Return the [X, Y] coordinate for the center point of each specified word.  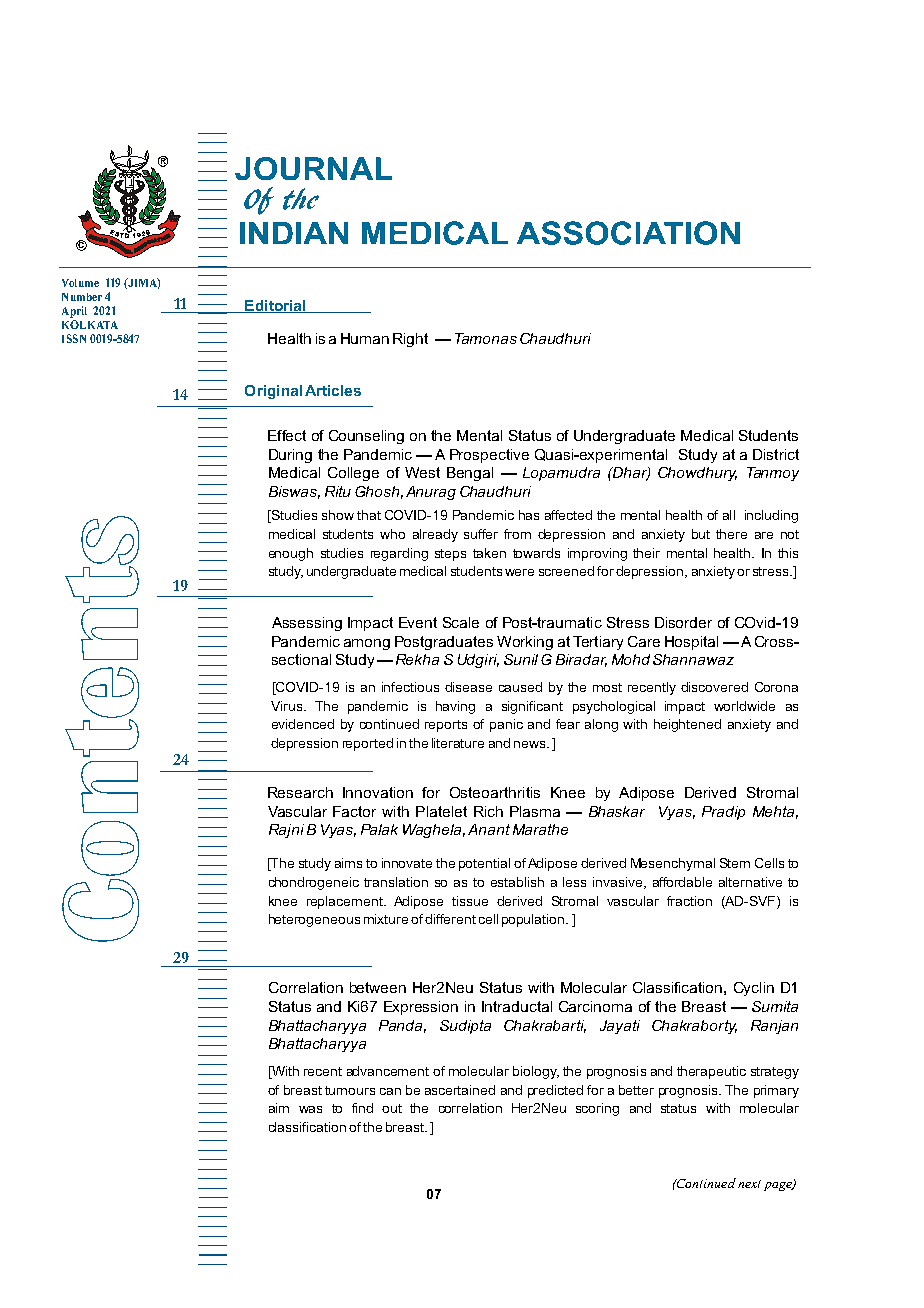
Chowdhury [697, 474]
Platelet [441, 811]
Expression [421, 1008]
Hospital [691, 643]
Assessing [307, 624]
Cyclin [754, 989]
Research [300, 792]
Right [410, 340]
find [362, 1108]
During [290, 456]
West [422, 472]
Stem [735, 863]
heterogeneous [314, 920]
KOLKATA [90, 324]
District [776, 454]
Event [418, 622]
